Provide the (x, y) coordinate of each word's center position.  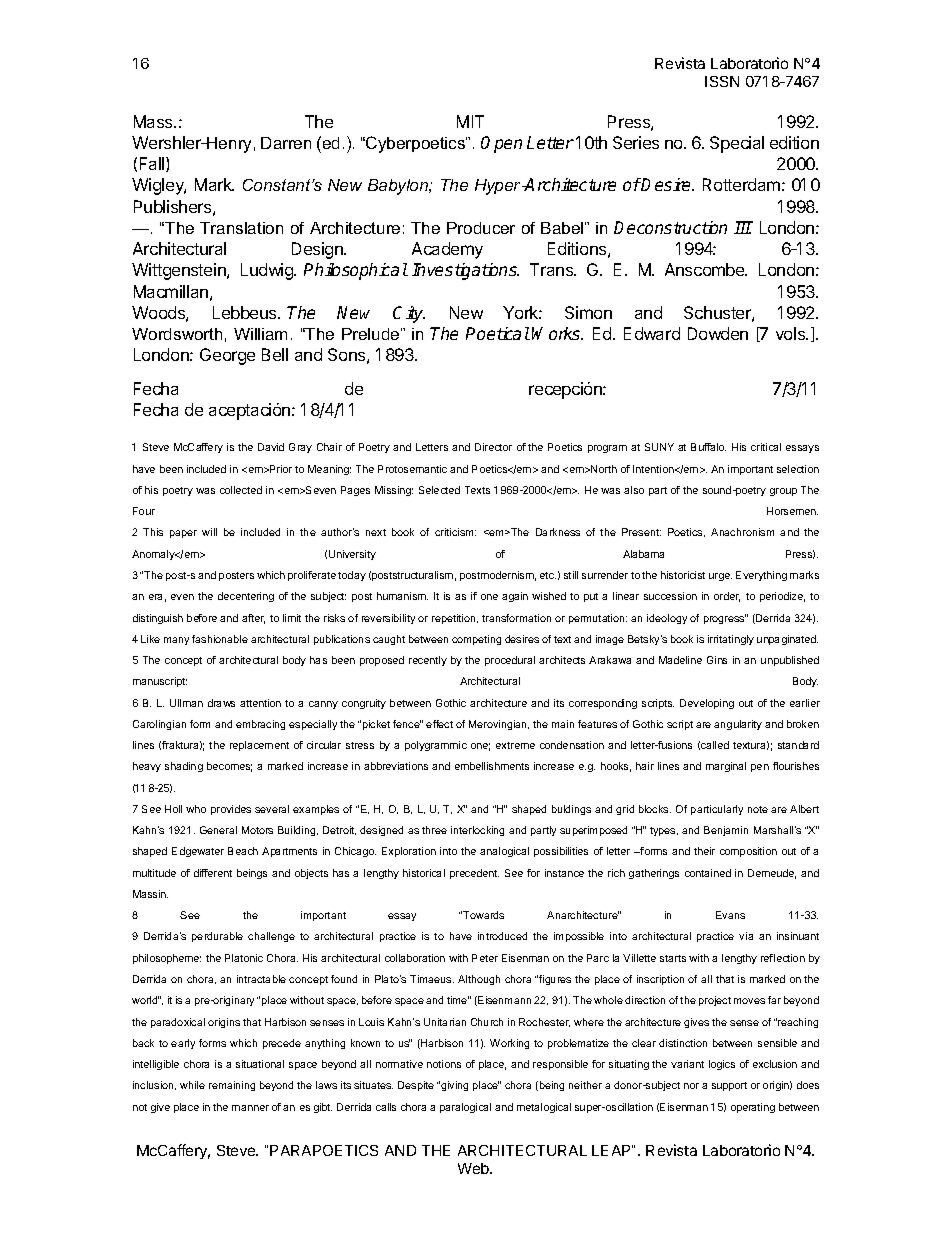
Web (474, 1168)
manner (250, 1108)
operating (753, 1108)
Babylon (399, 187)
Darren (286, 143)
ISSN (722, 81)
